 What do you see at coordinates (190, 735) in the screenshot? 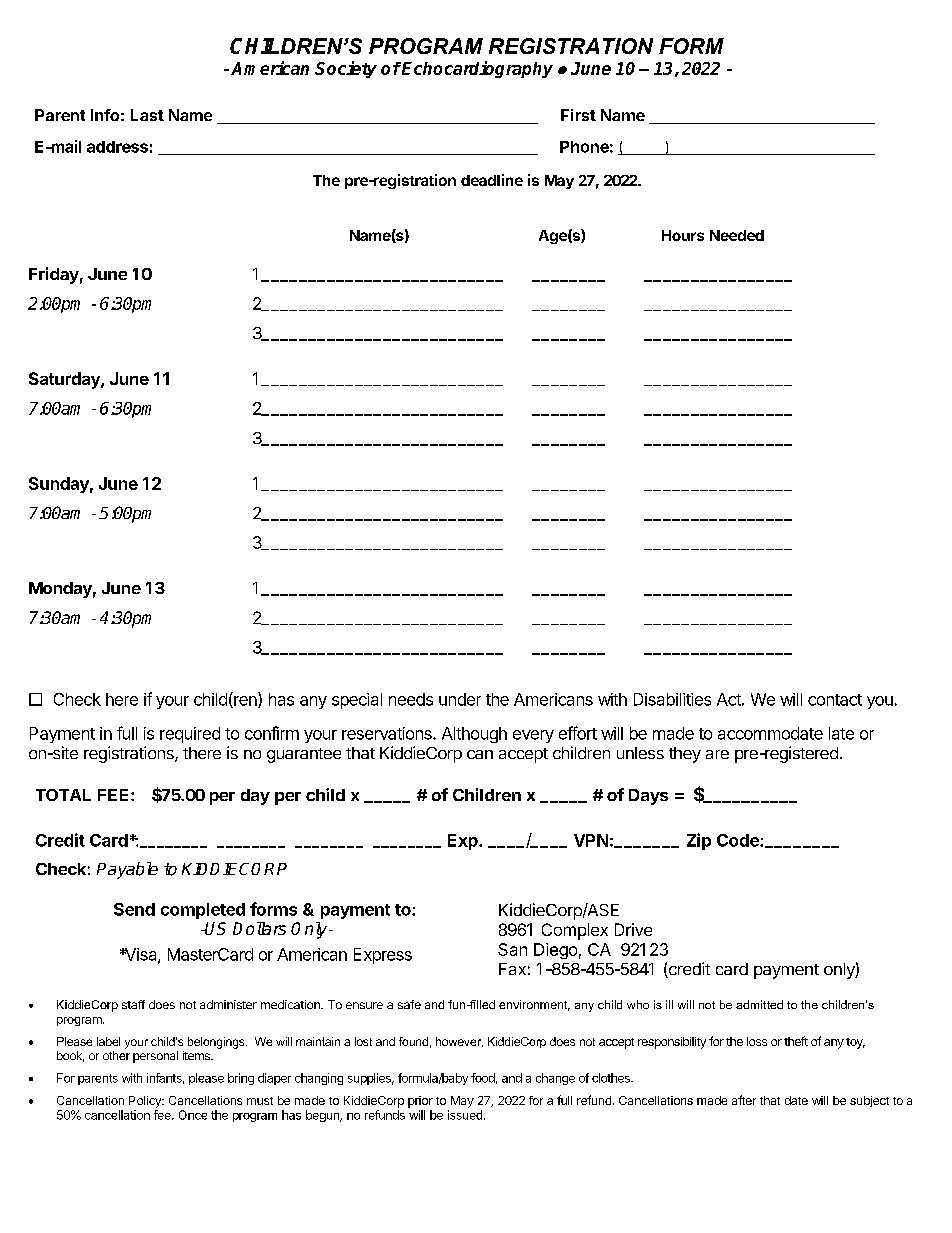
I see `required` at bounding box center [190, 735].
